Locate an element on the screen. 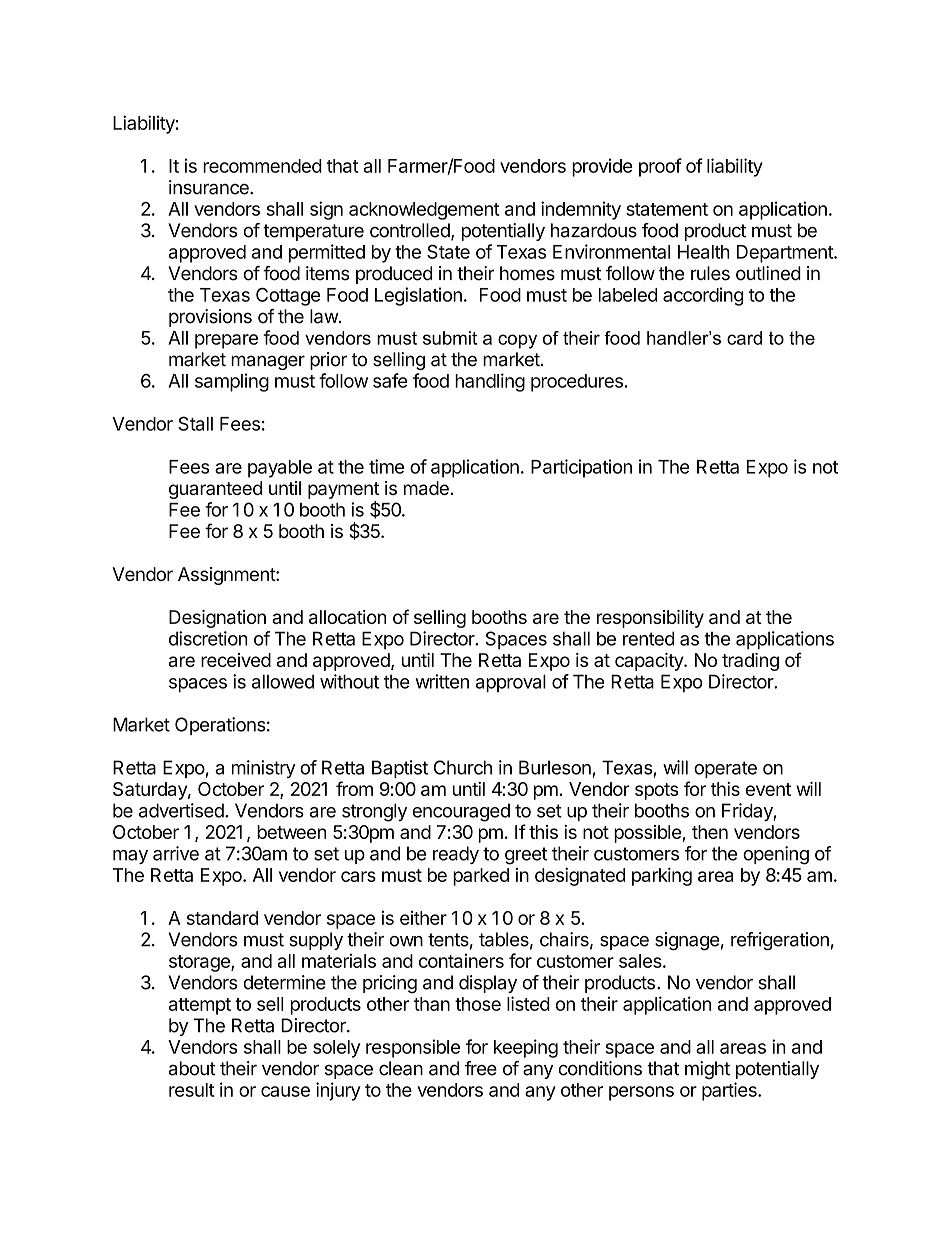  written is located at coordinates (442, 681).
